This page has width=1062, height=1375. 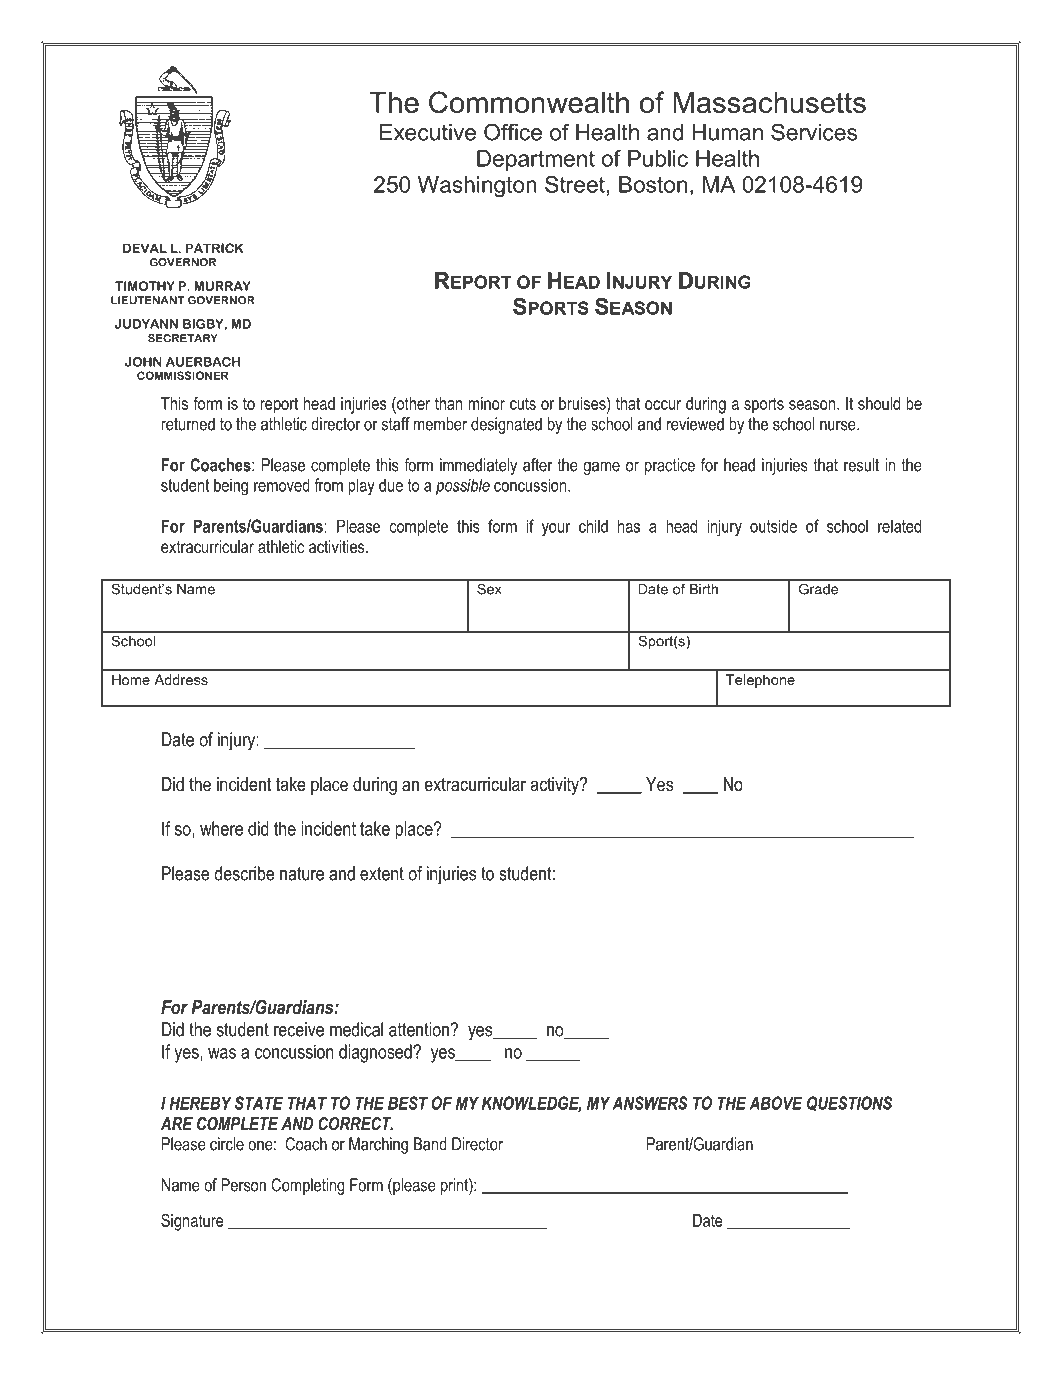 What do you see at coordinates (556, 530) in the page?
I see `your` at bounding box center [556, 530].
